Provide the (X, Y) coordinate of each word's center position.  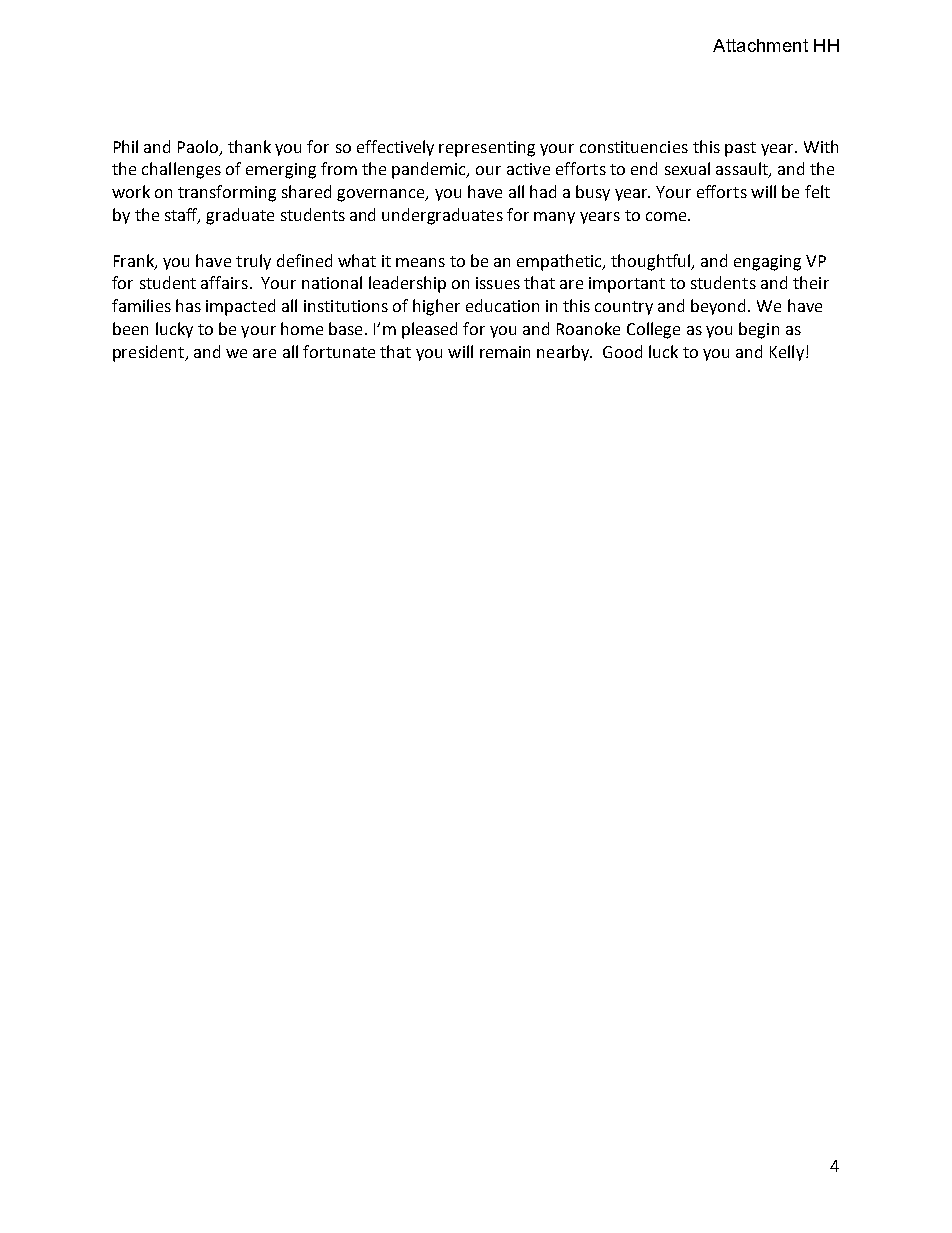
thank (249, 146)
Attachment (760, 45)
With (821, 146)
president (149, 353)
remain (505, 352)
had (543, 191)
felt (817, 191)
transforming (227, 193)
